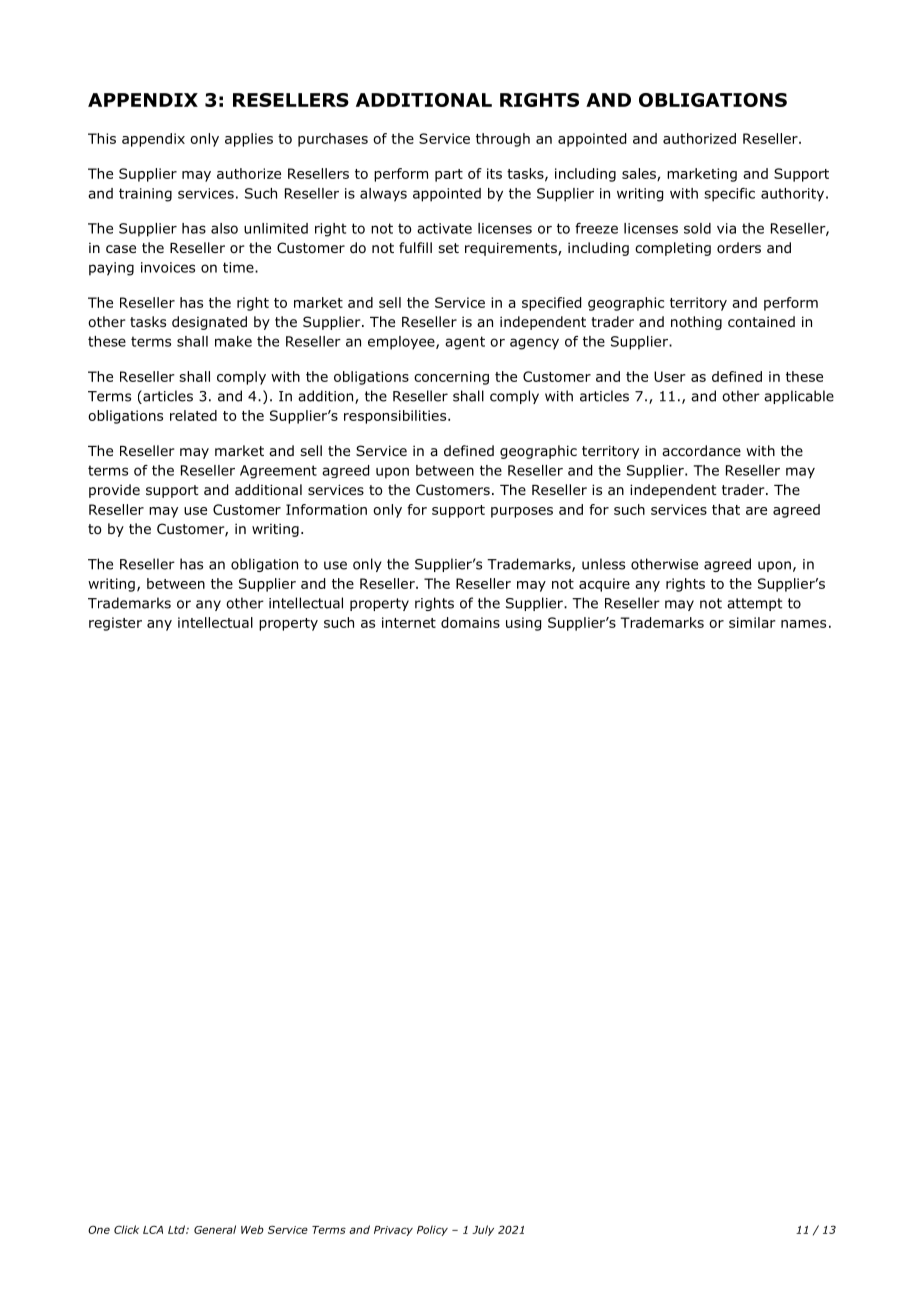  I want to click on User, so click(670, 376).
